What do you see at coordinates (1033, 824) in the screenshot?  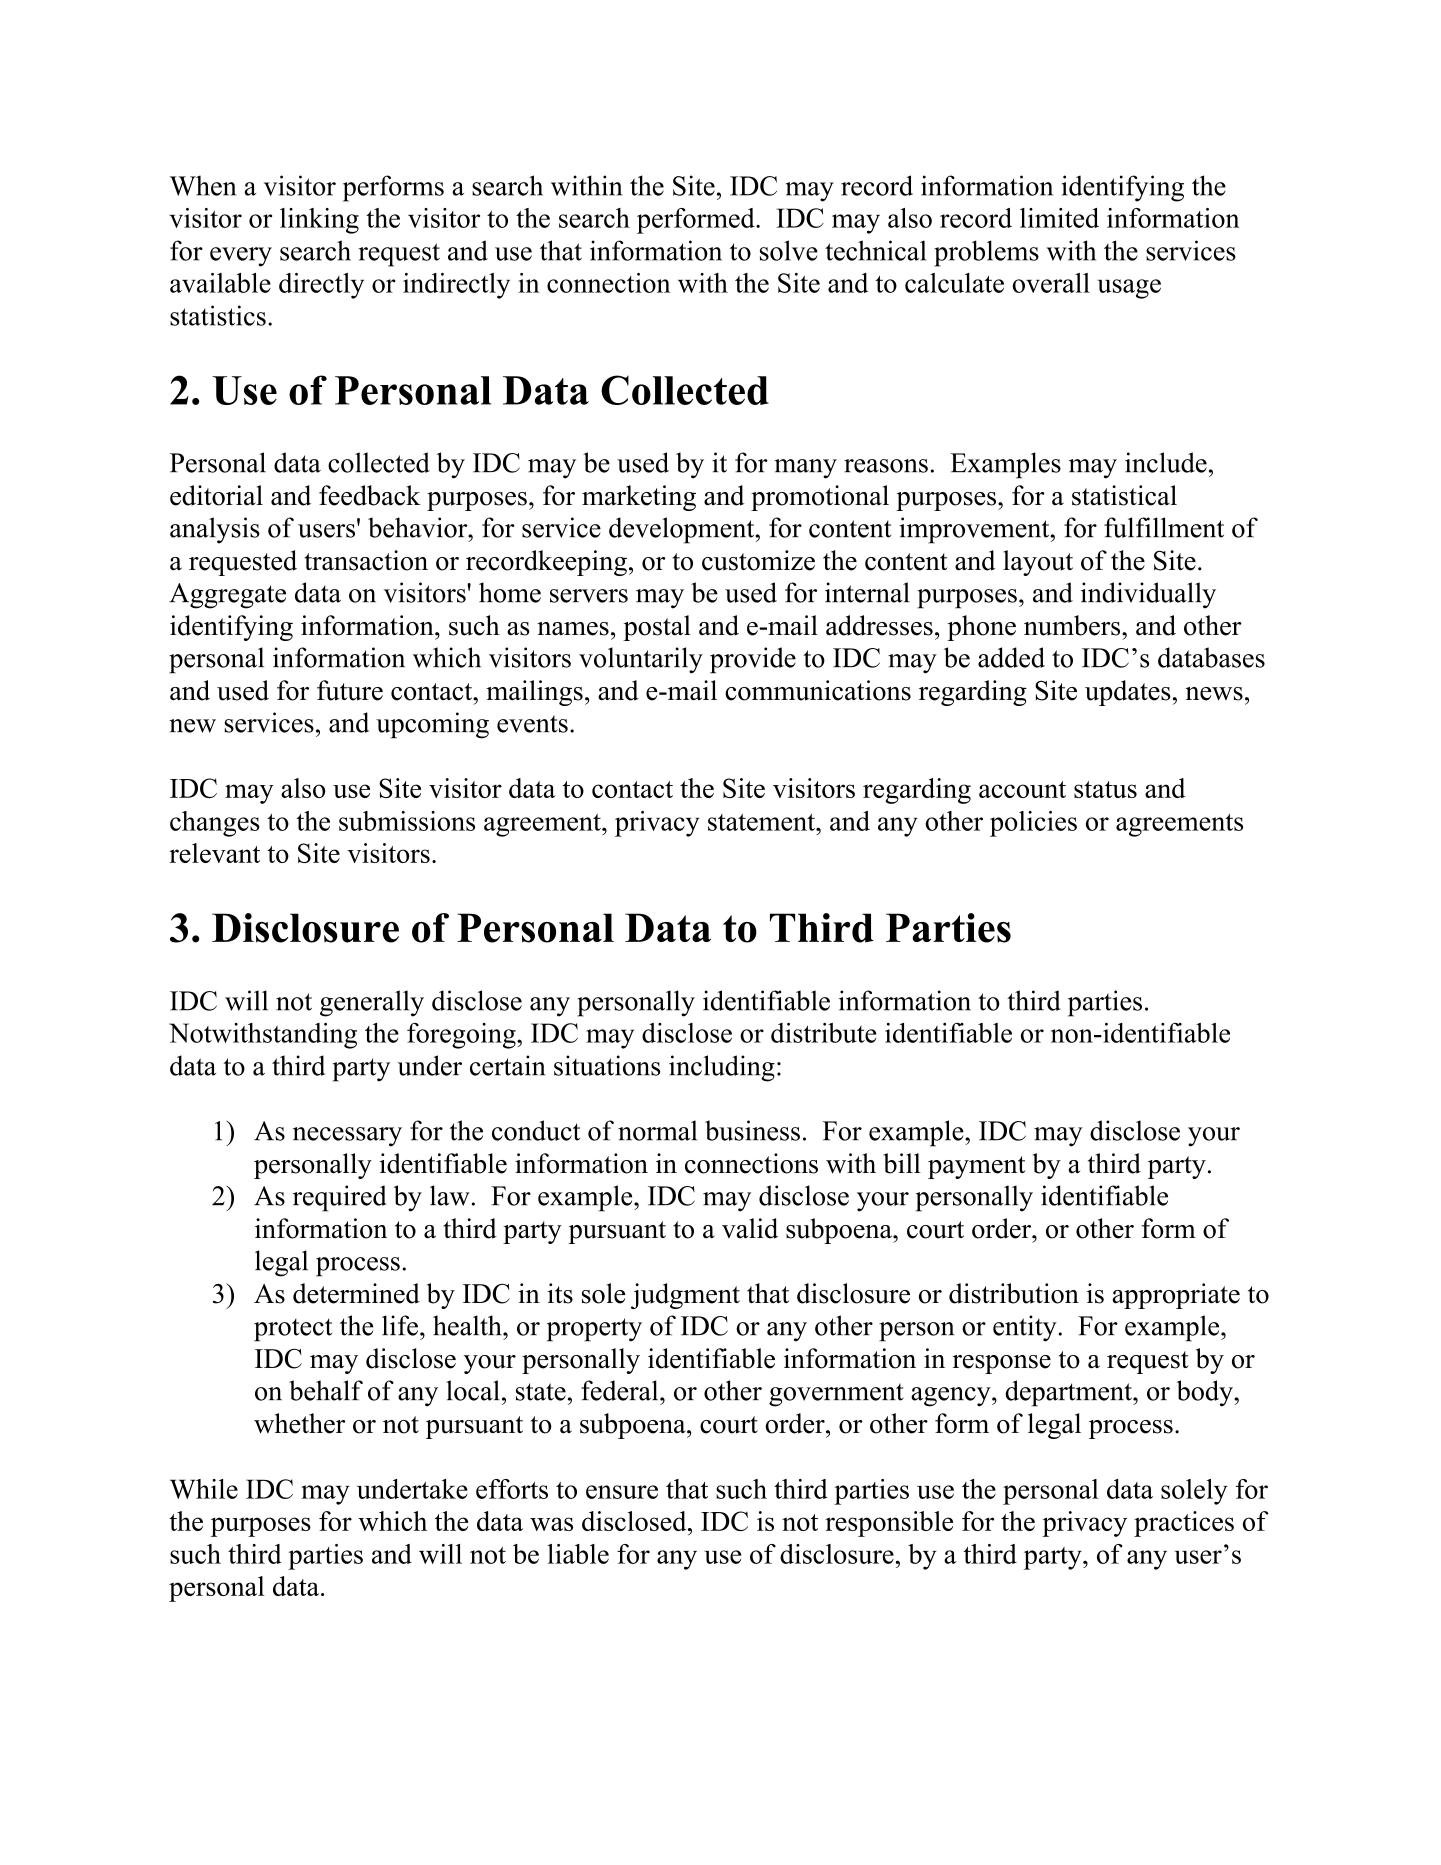 I see `policies` at bounding box center [1033, 824].
